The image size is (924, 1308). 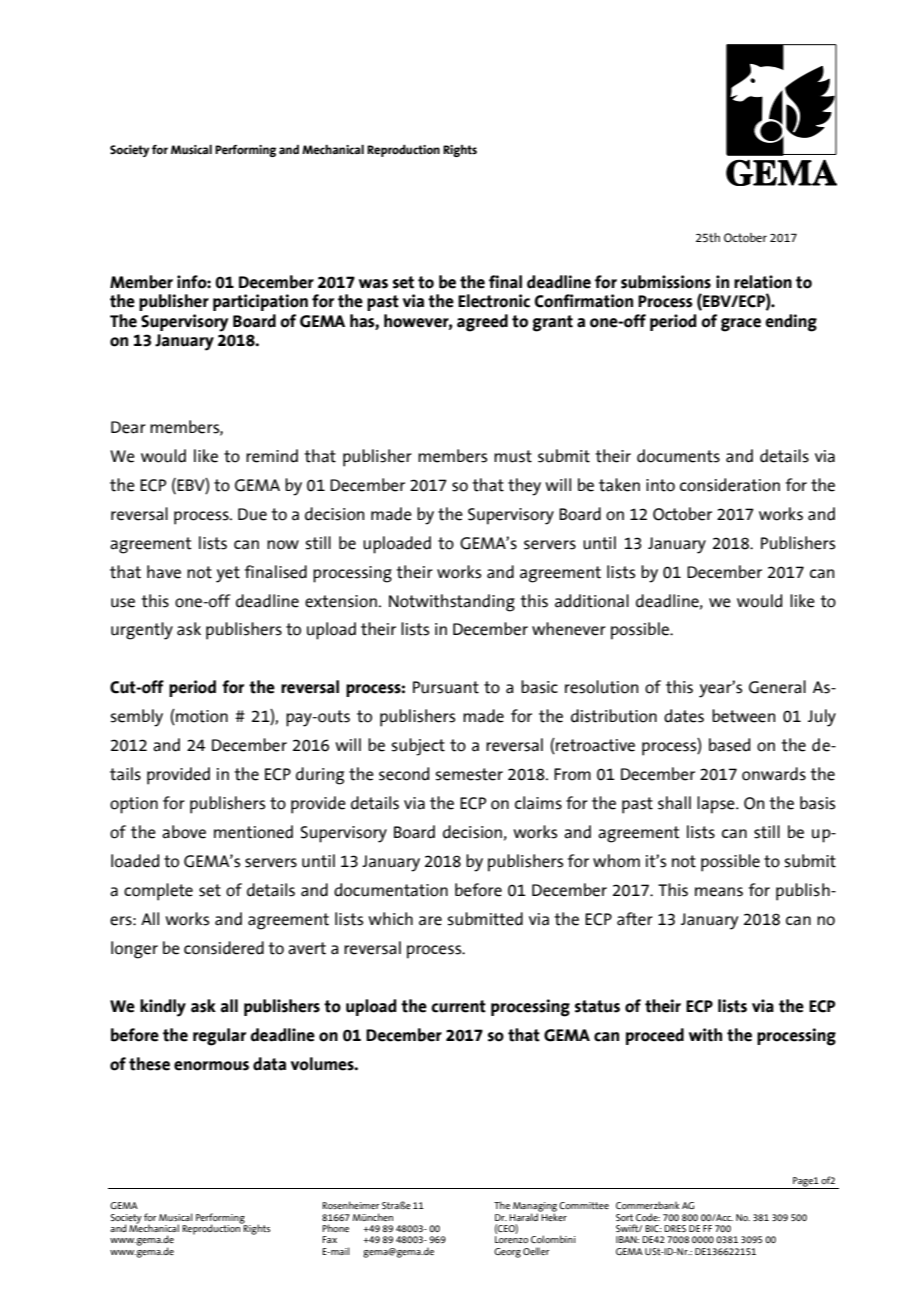 I want to click on agreed, so click(x=482, y=323).
